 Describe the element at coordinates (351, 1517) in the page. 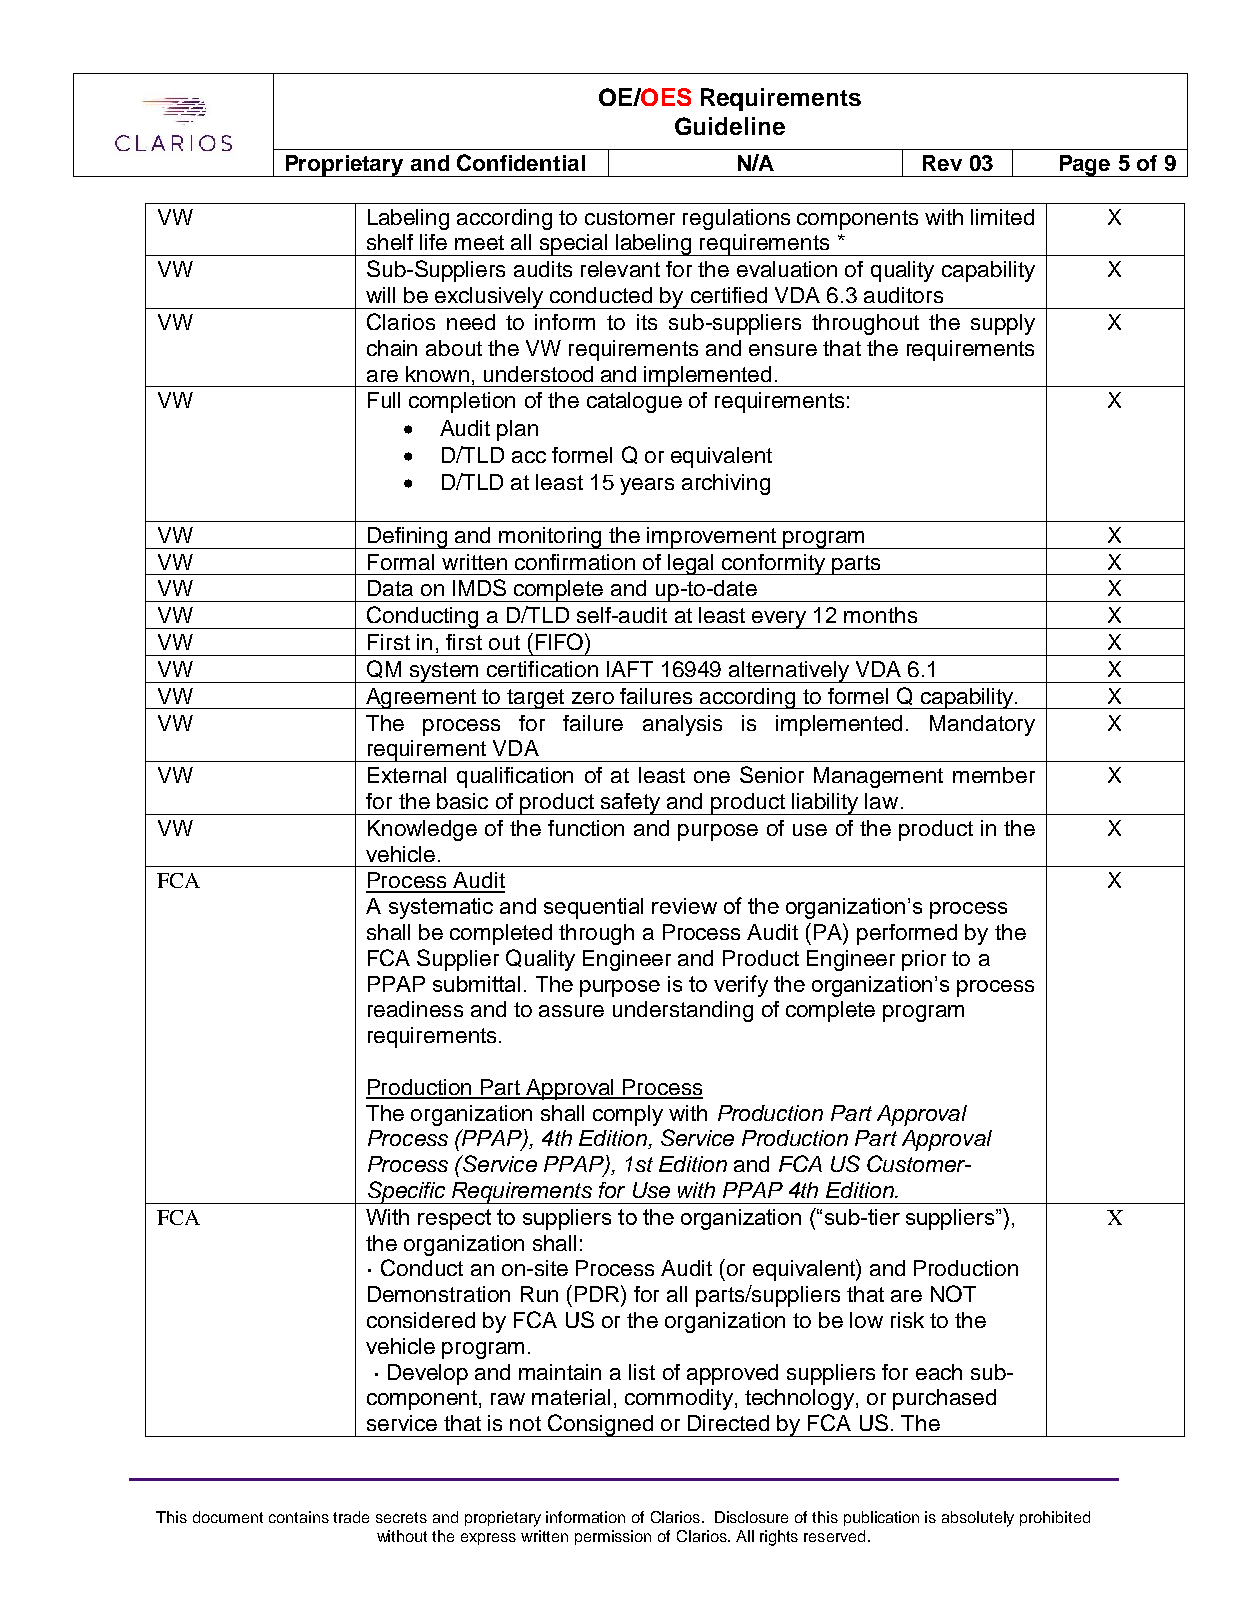

I see `trade` at that location.
